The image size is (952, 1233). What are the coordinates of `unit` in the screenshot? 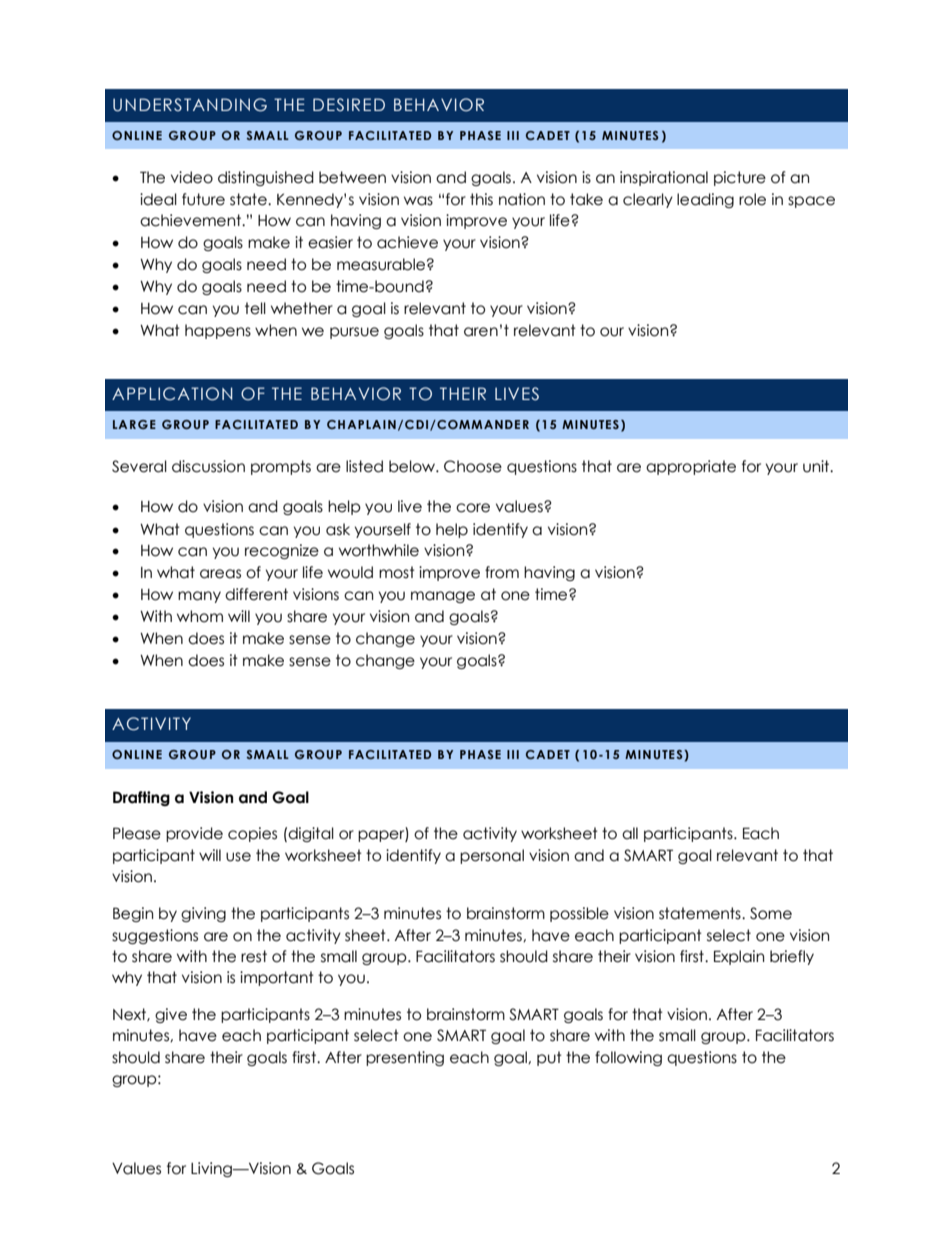 It's located at (817, 466).
